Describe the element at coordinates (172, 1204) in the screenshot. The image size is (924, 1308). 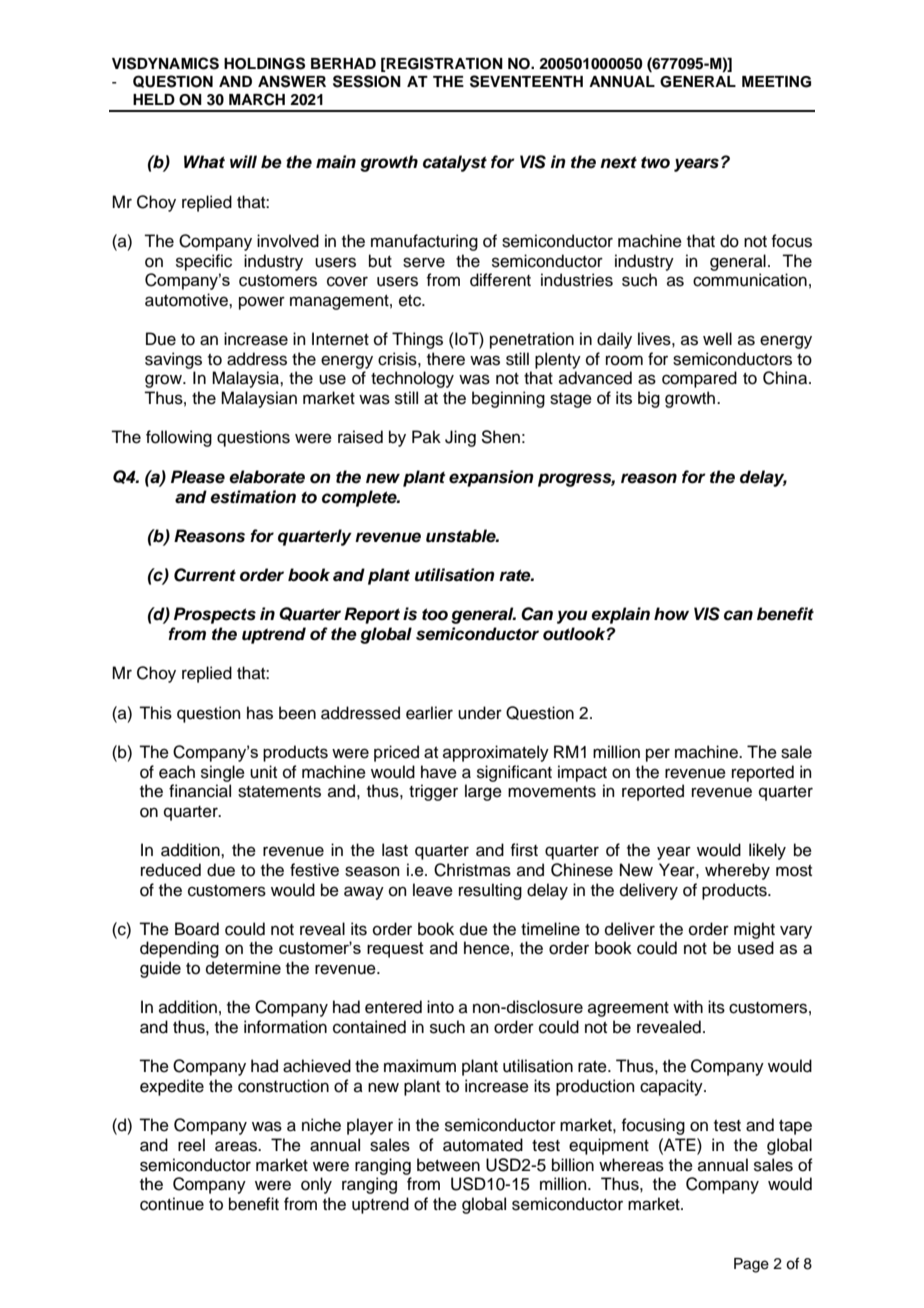
I see `continue` at that location.
